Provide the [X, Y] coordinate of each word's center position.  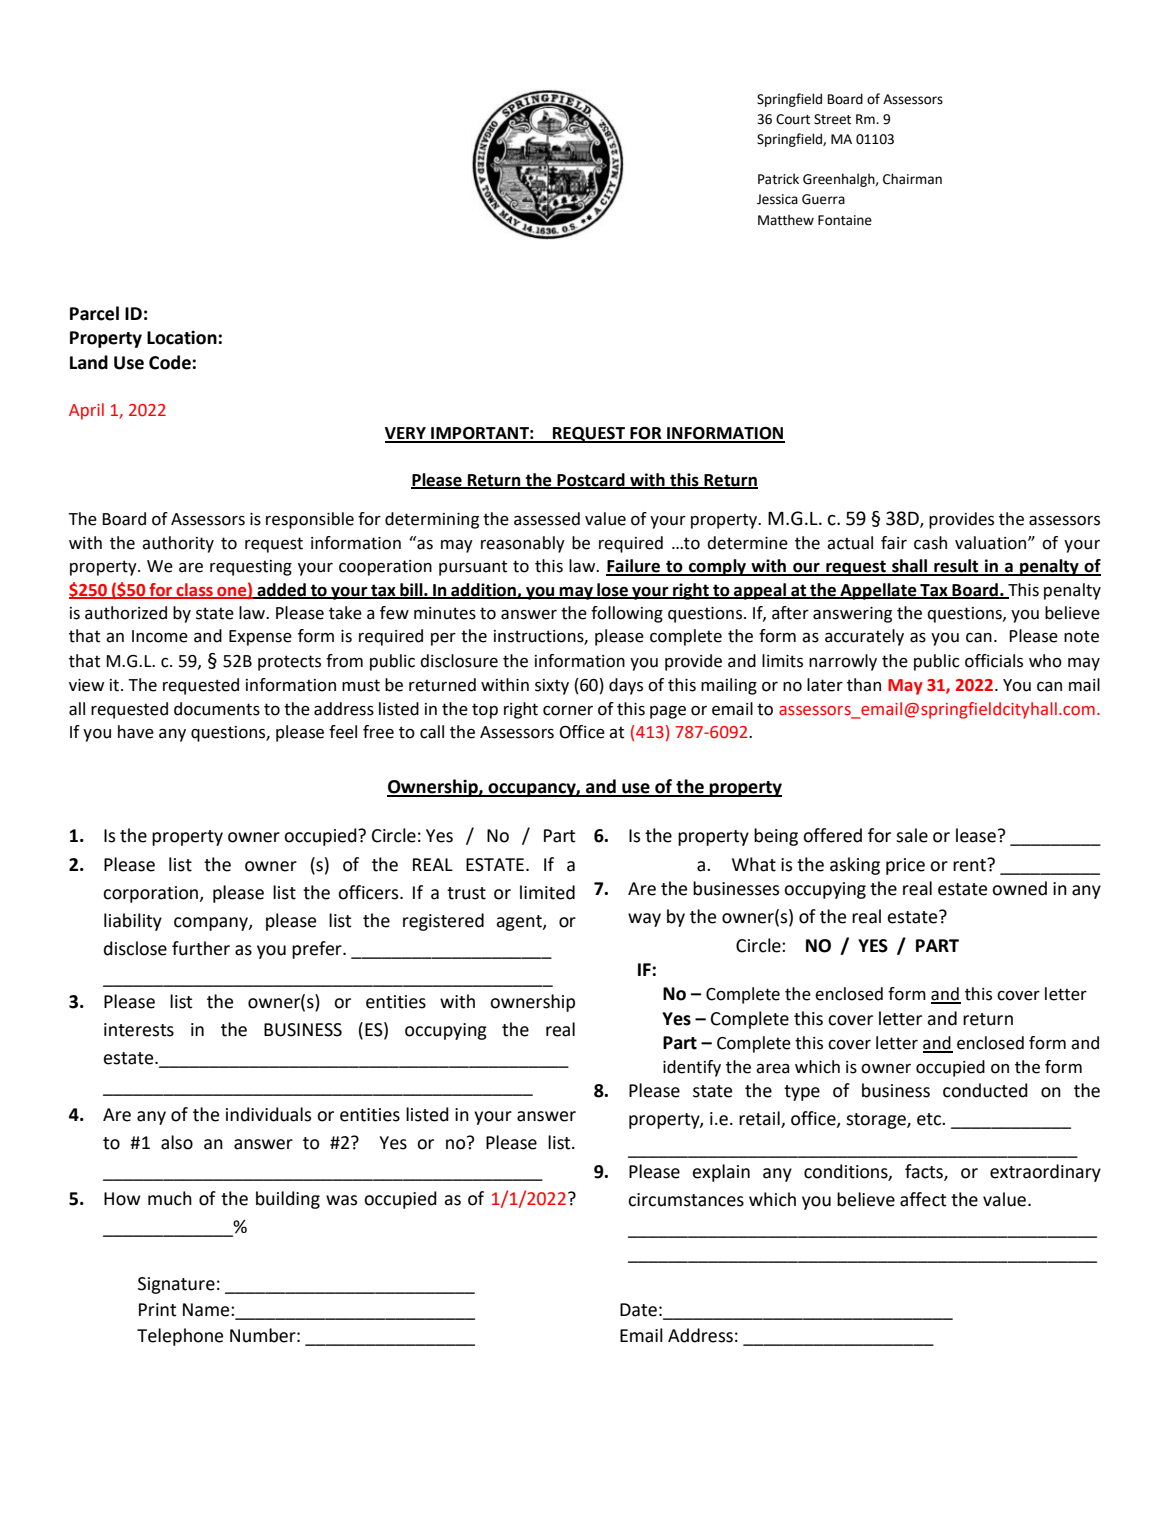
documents [217, 709]
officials [994, 661]
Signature [176, 1285]
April [86, 411]
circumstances [686, 1200]
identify [692, 1068]
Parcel [94, 313]
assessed [547, 519]
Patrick [778, 179]
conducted [985, 1090]
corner [568, 711]
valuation [990, 543]
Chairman [912, 179]
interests [139, 1030]
